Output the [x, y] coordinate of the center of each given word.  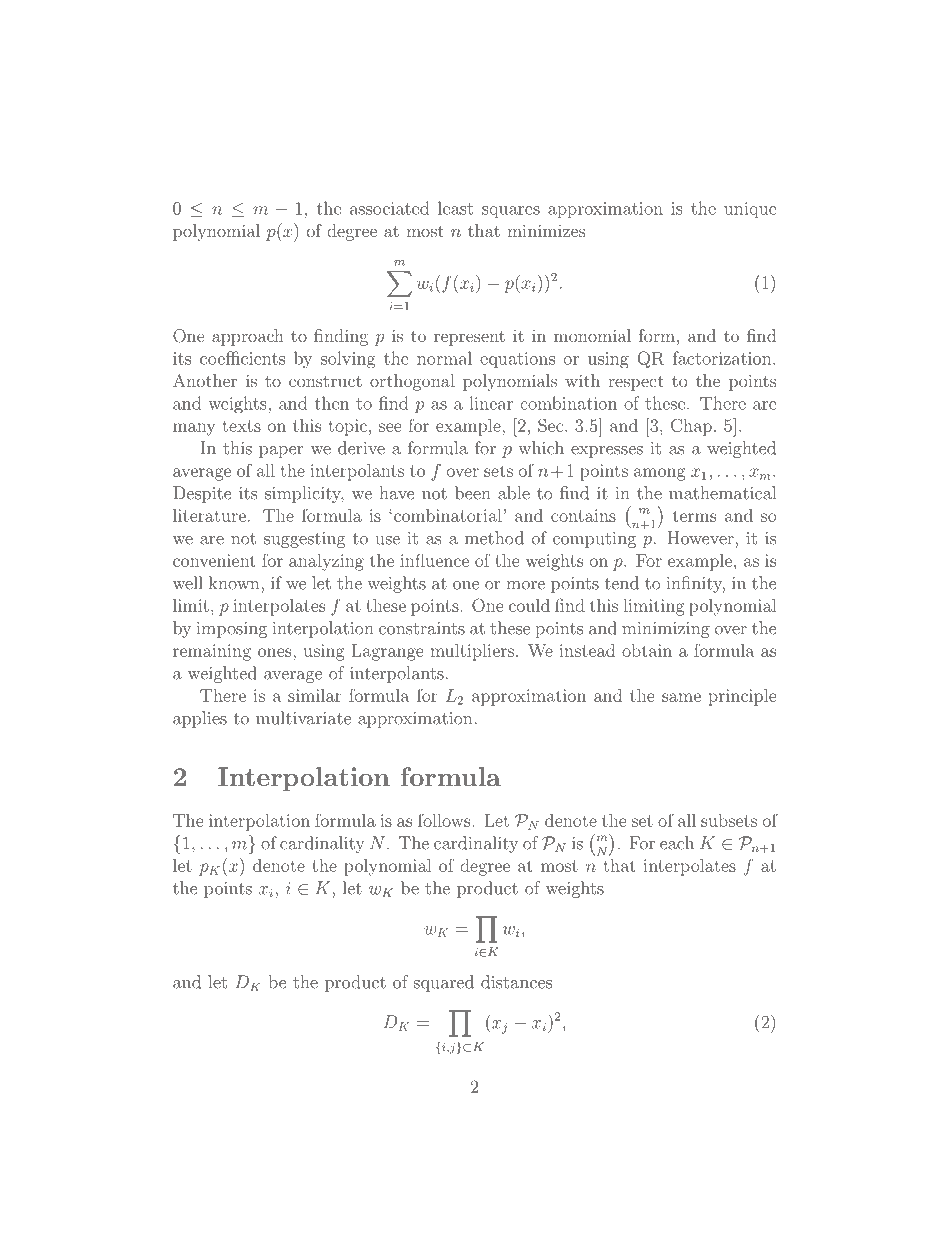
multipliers [472, 652]
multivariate [303, 718]
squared [444, 983]
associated [389, 208]
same [681, 697]
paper [281, 452]
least [455, 208]
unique [750, 210]
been [473, 493]
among [659, 474]
